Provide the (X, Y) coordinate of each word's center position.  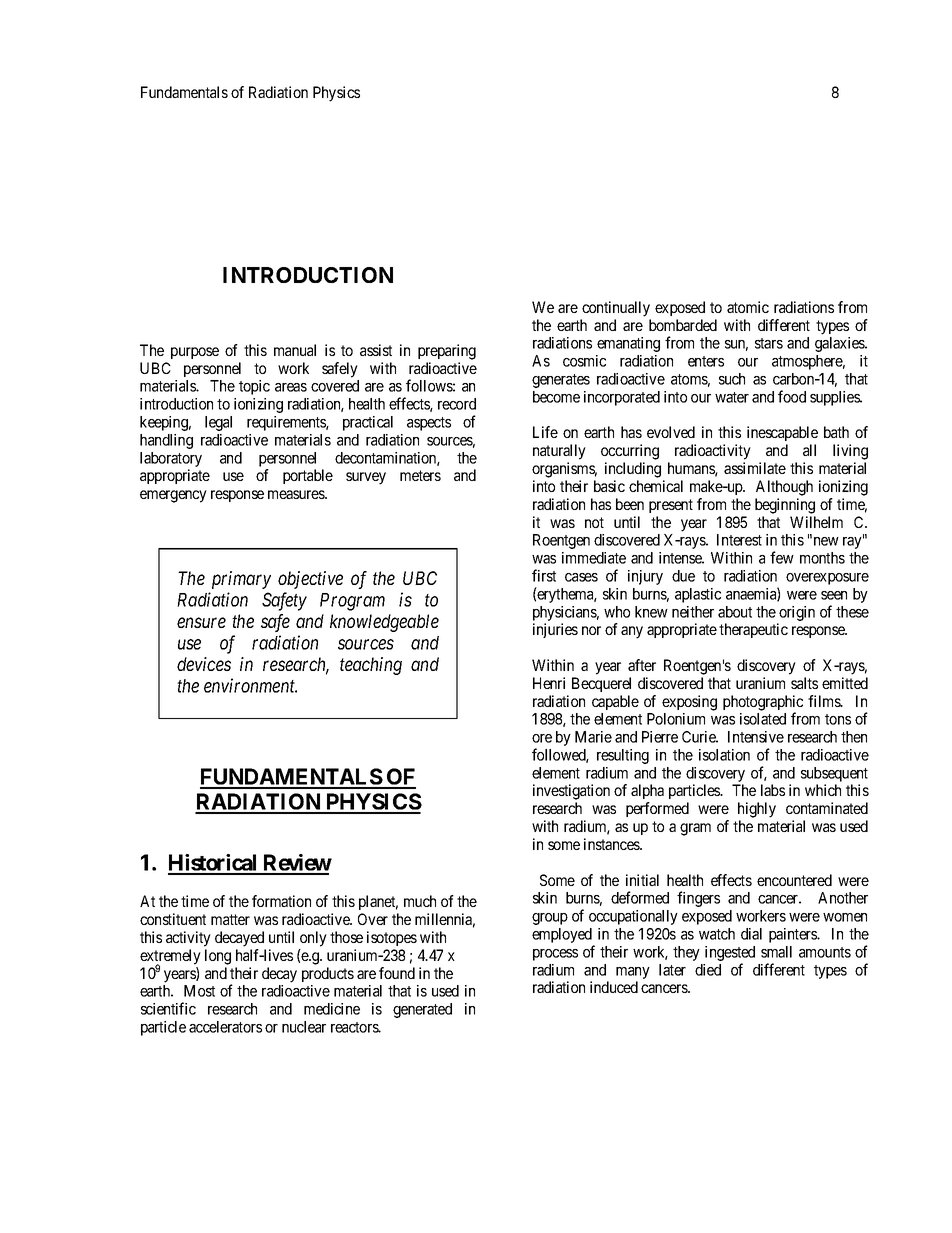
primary (241, 580)
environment (250, 685)
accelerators (225, 1027)
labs (773, 790)
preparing (447, 352)
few (782, 557)
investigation (571, 792)
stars (769, 343)
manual (295, 350)
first (544, 575)
